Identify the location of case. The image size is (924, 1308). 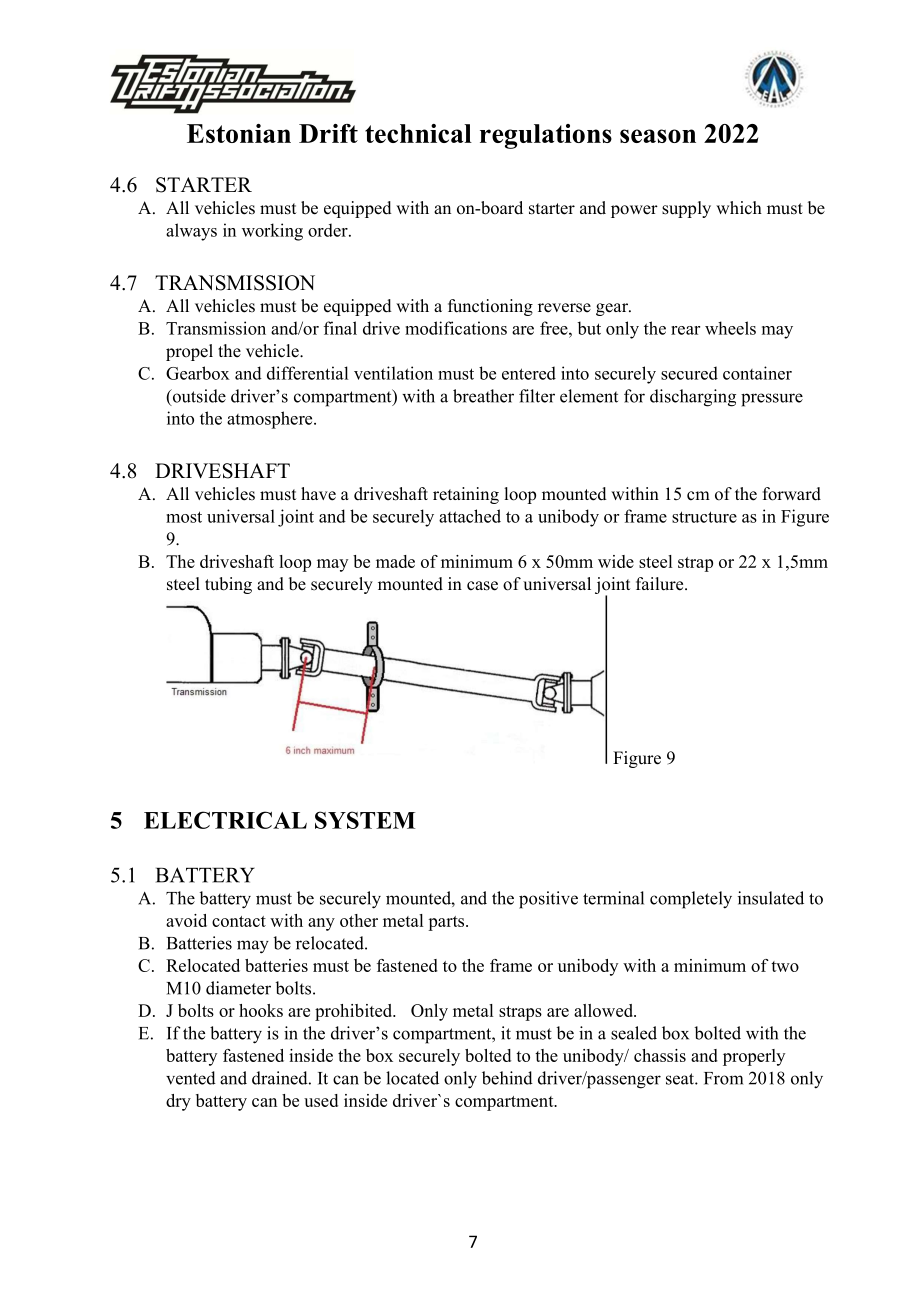
(482, 586).
